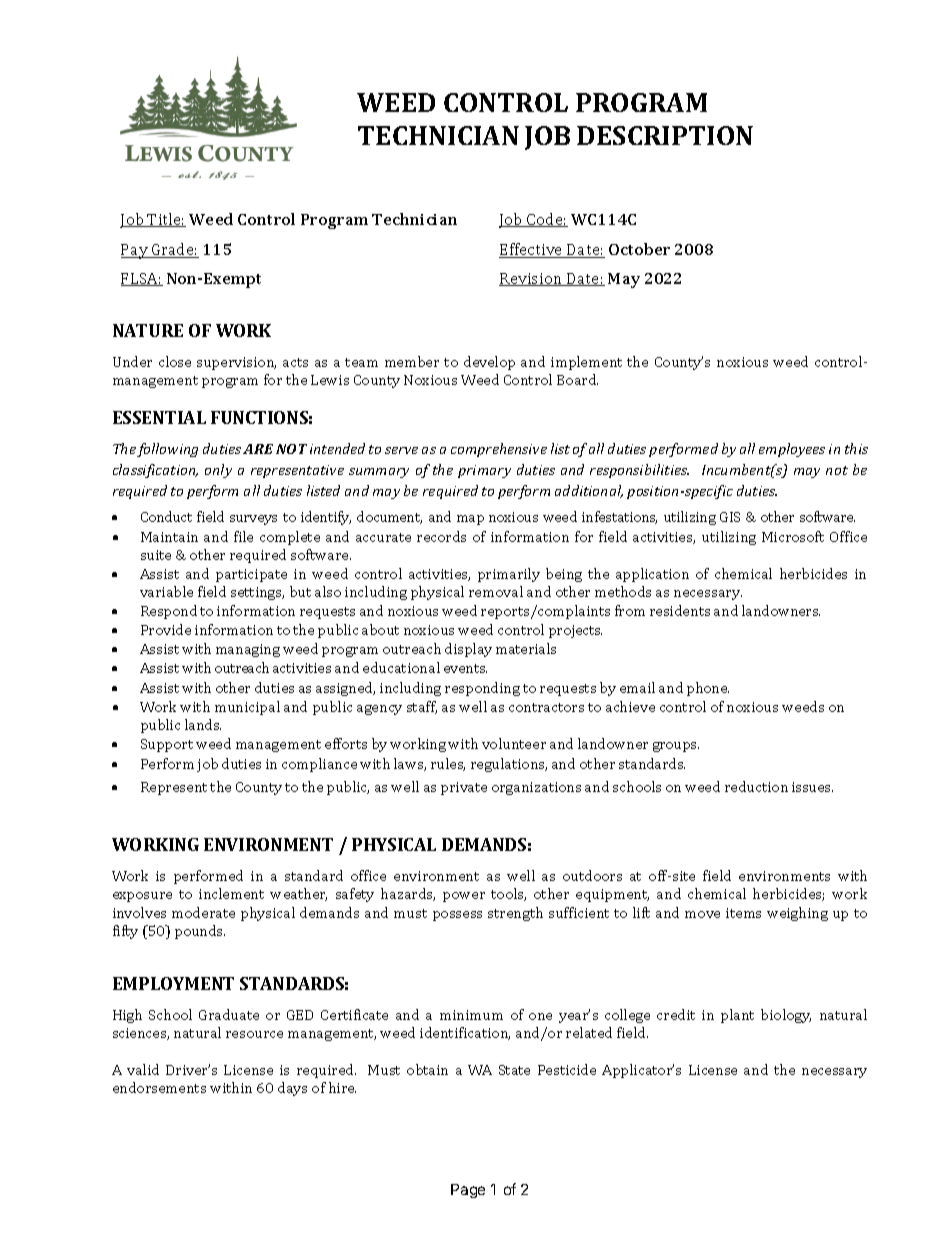 This screenshot has width=952, height=1233. What do you see at coordinates (468, 1191) in the screenshot?
I see `Page` at bounding box center [468, 1191].
